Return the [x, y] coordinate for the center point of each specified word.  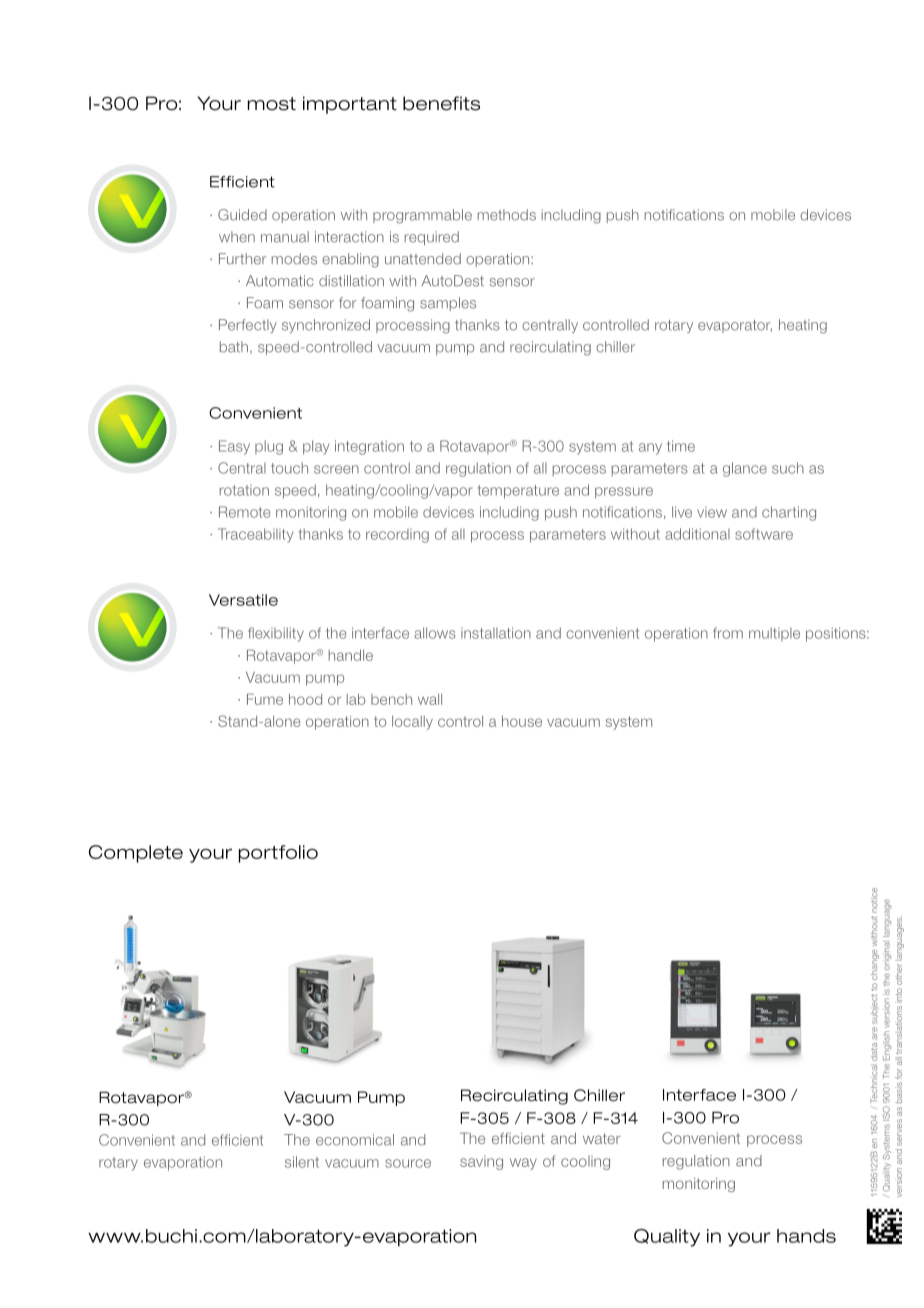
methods [507, 215]
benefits [441, 103]
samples [448, 304]
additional [697, 534]
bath [234, 347]
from [728, 633]
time [681, 446]
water [602, 1138]
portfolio [278, 854]
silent [302, 1162]
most [272, 104]
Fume [265, 699]
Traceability [255, 535]
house [522, 721]
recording [397, 536]
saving [481, 1163]
